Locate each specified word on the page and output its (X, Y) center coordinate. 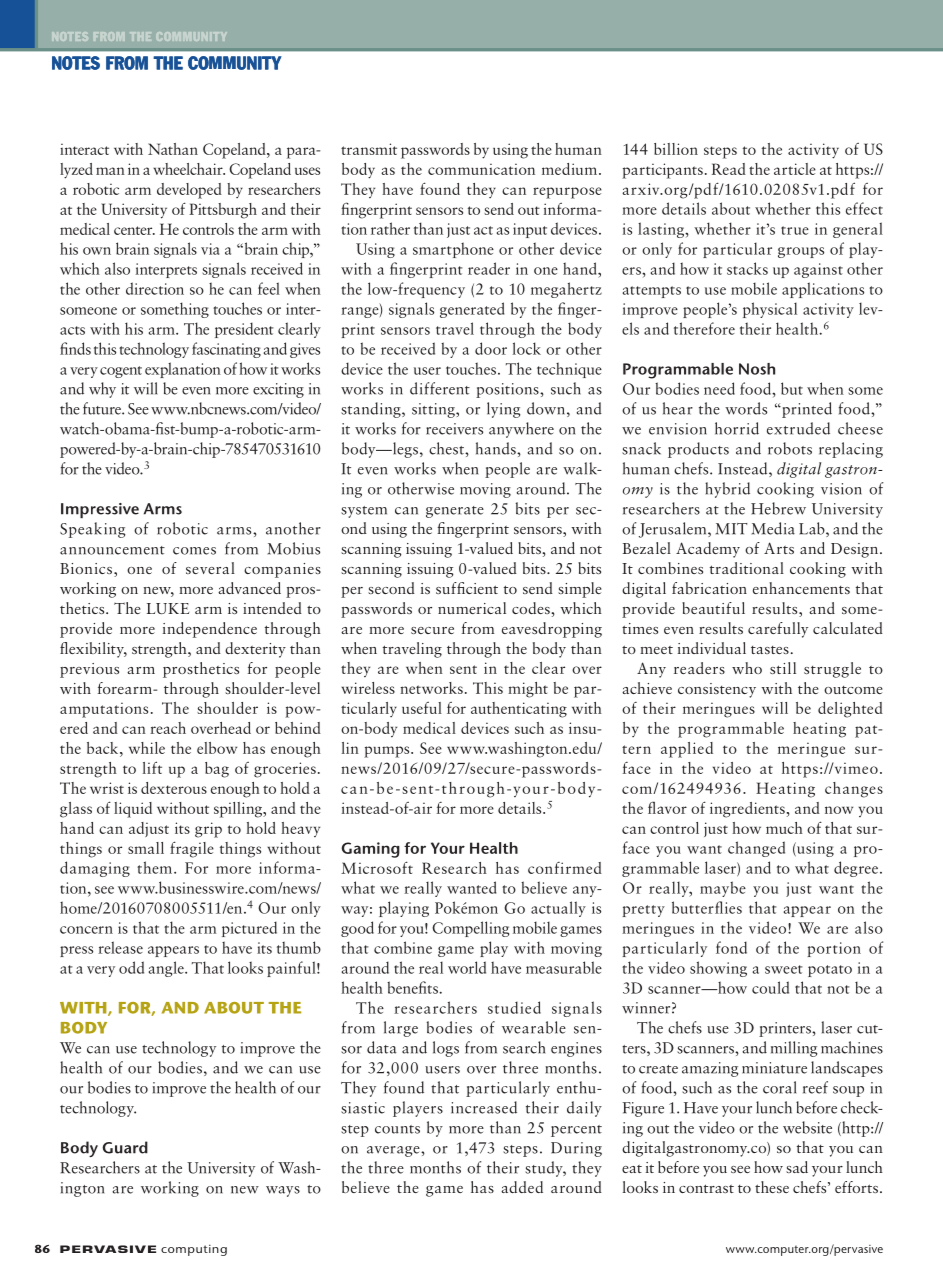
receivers (454, 429)
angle (167, 969)
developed (189, 191)
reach (168, 728)
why (102, 390)
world (467, 967)
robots (790, 448)
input (530, 230)
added (522, 1187)
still (783, 668)
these (772, 1187)
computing (194, 1250)
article (795, 169)
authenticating (519, 710)
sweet (784, 969)
